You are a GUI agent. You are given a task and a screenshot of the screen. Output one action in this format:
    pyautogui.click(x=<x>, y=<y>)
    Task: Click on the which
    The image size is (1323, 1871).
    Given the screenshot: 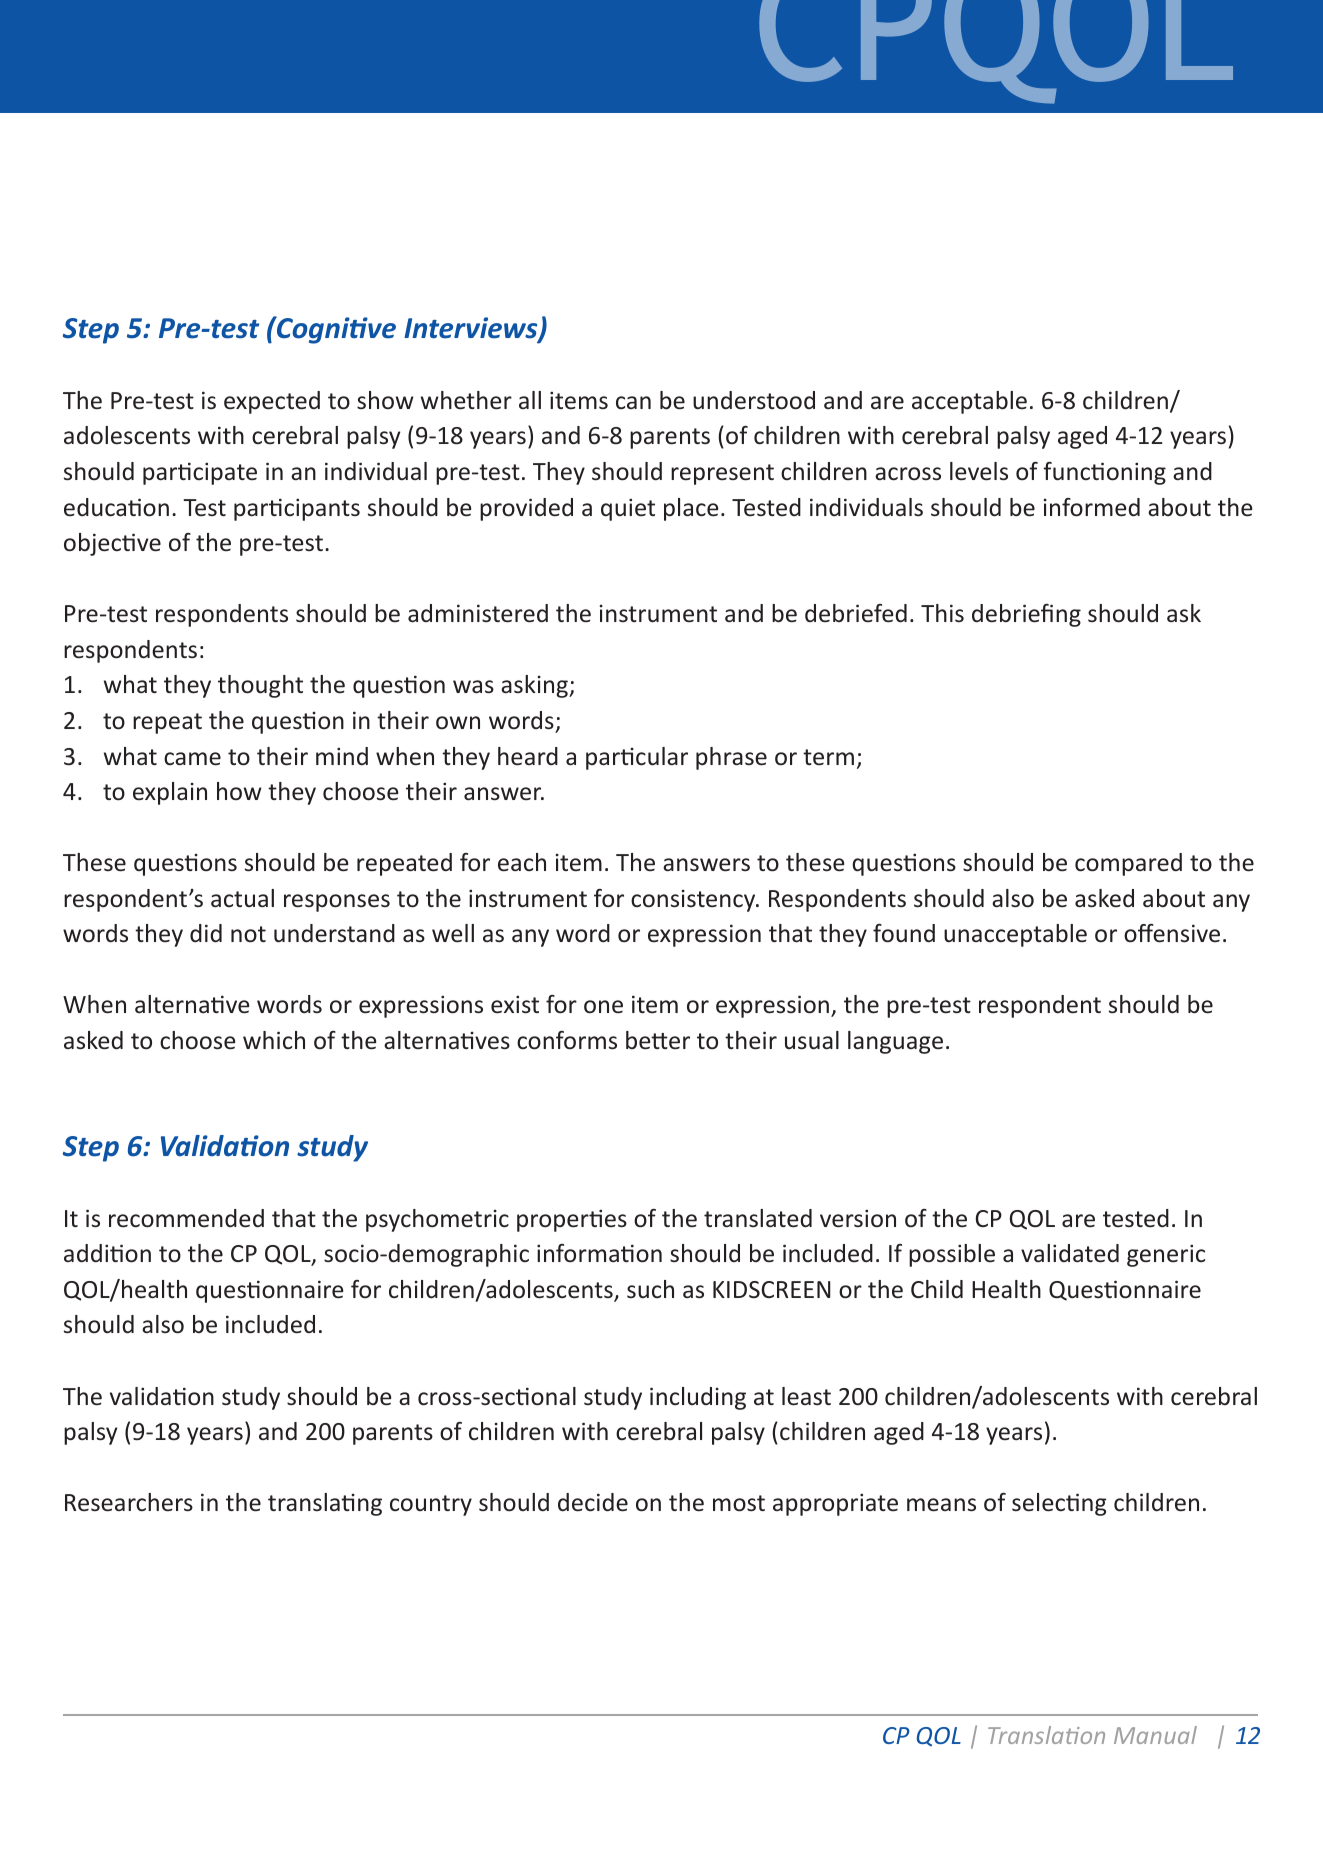 What is the action you would take?
    pyautogui.click(x=274, y=1040)
